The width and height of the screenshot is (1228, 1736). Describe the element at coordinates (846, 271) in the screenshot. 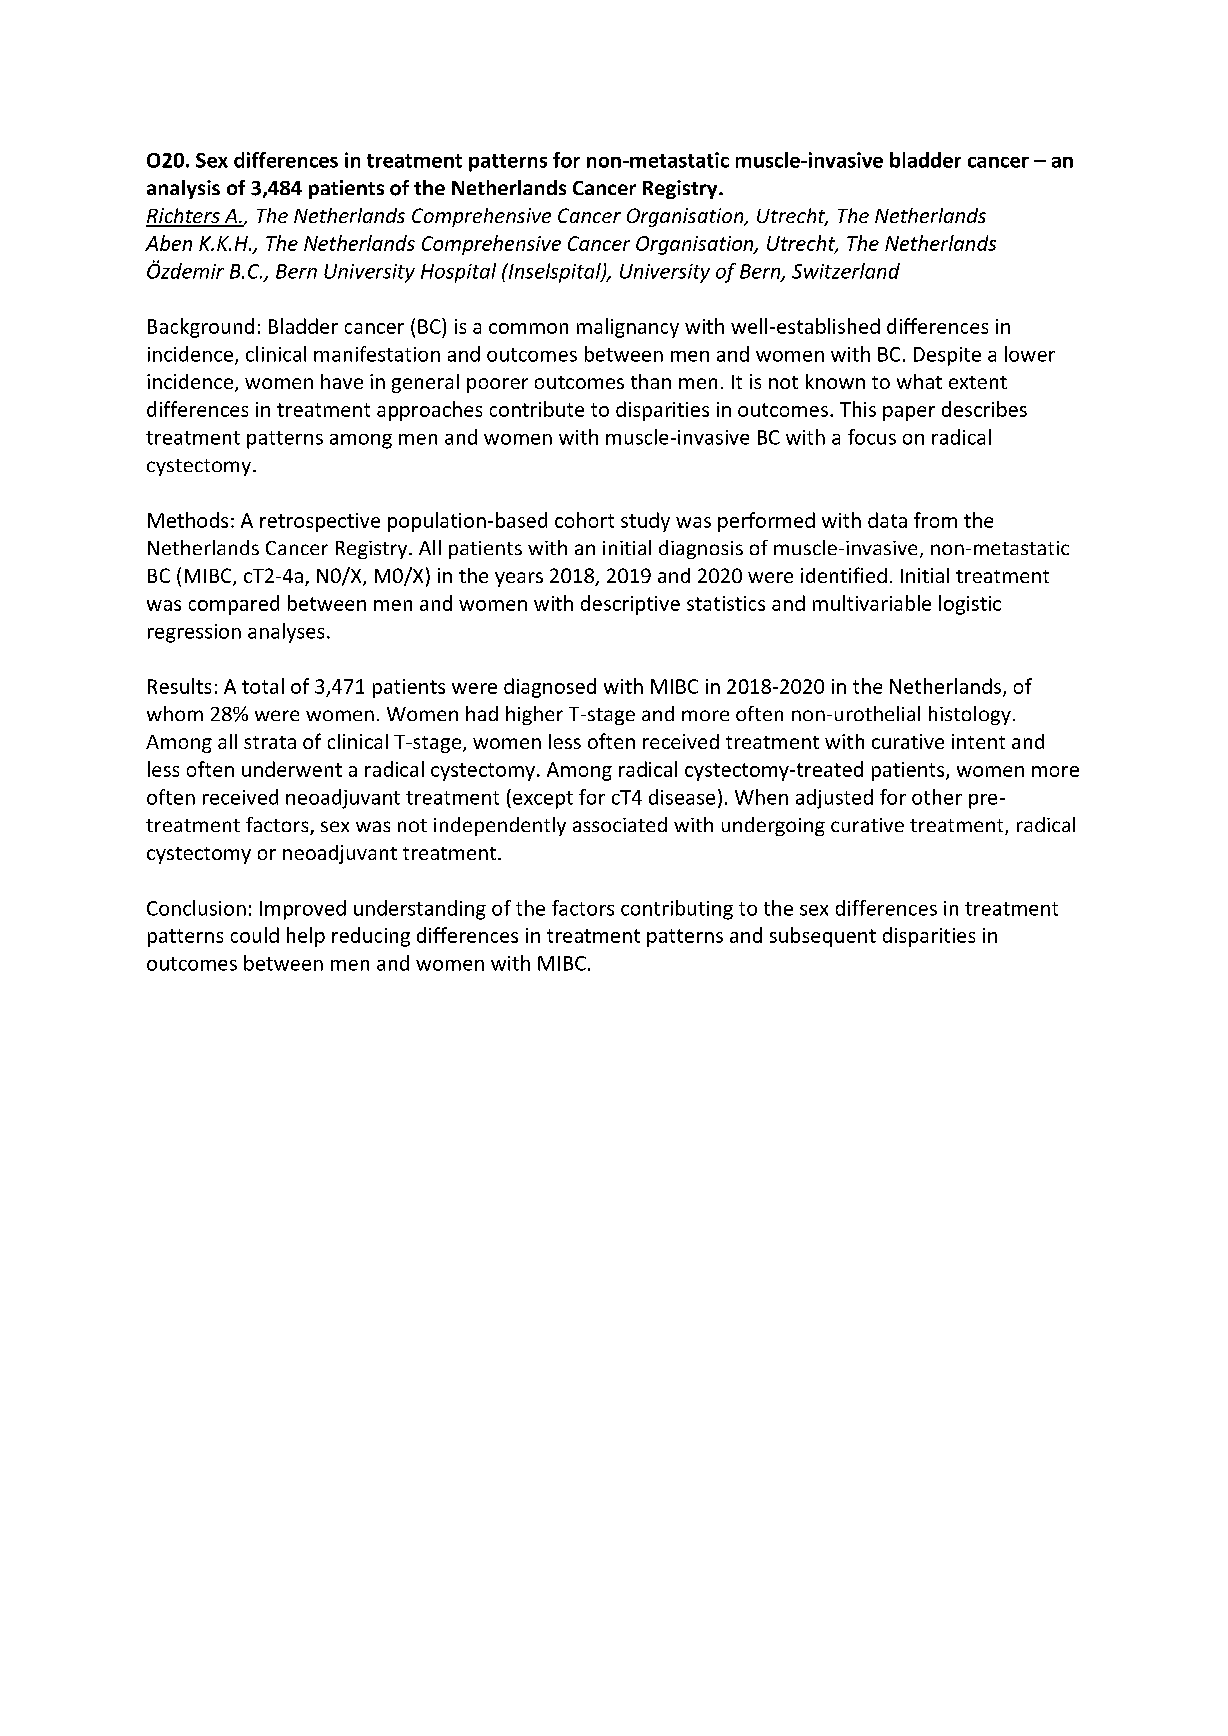

I see `Switzerland` at that location.
